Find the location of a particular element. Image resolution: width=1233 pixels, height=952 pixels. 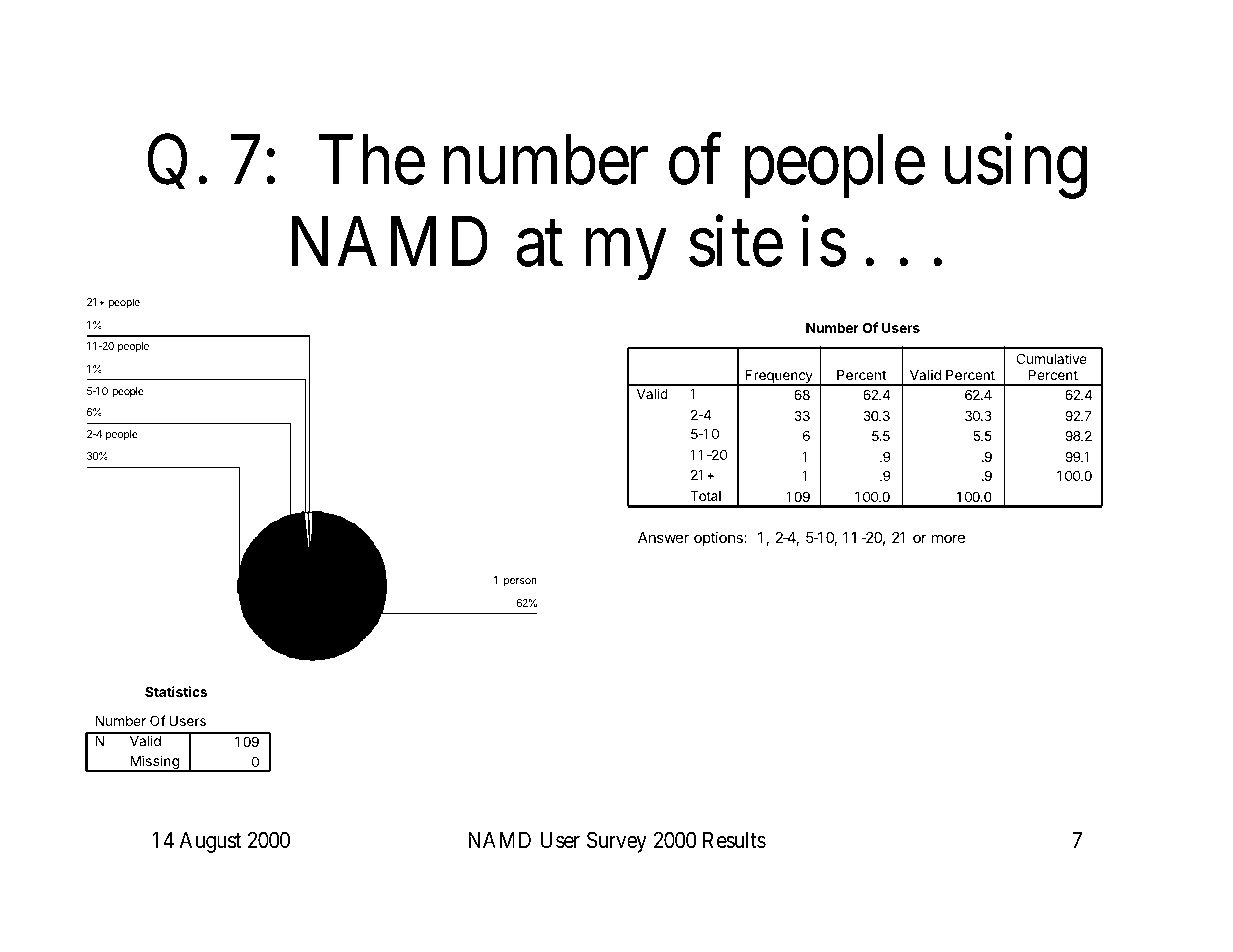

more is located at coordinates (948, 538).
